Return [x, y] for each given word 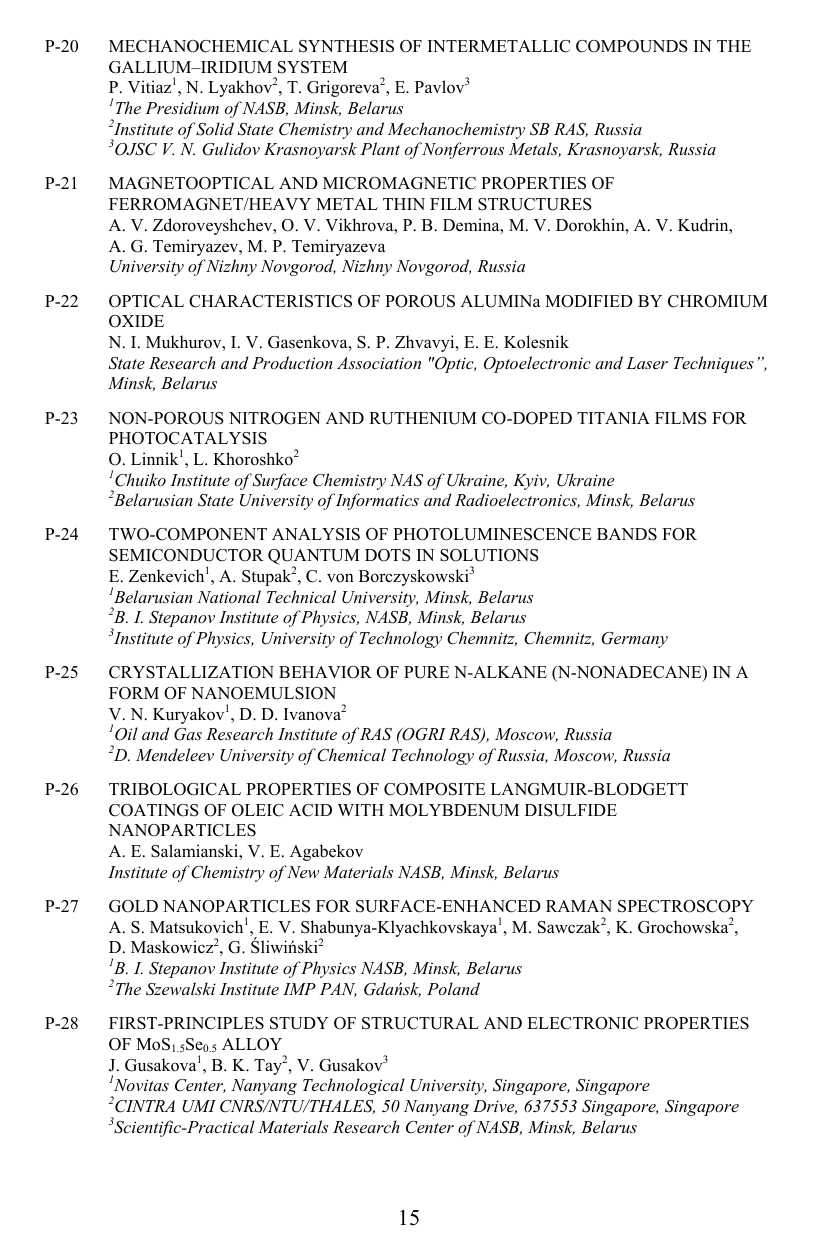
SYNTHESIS [346, 46]
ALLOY [252, 1044]
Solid [215, 129]
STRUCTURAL [420, 1023]
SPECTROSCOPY [686, 906]
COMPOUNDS [632, 46]
